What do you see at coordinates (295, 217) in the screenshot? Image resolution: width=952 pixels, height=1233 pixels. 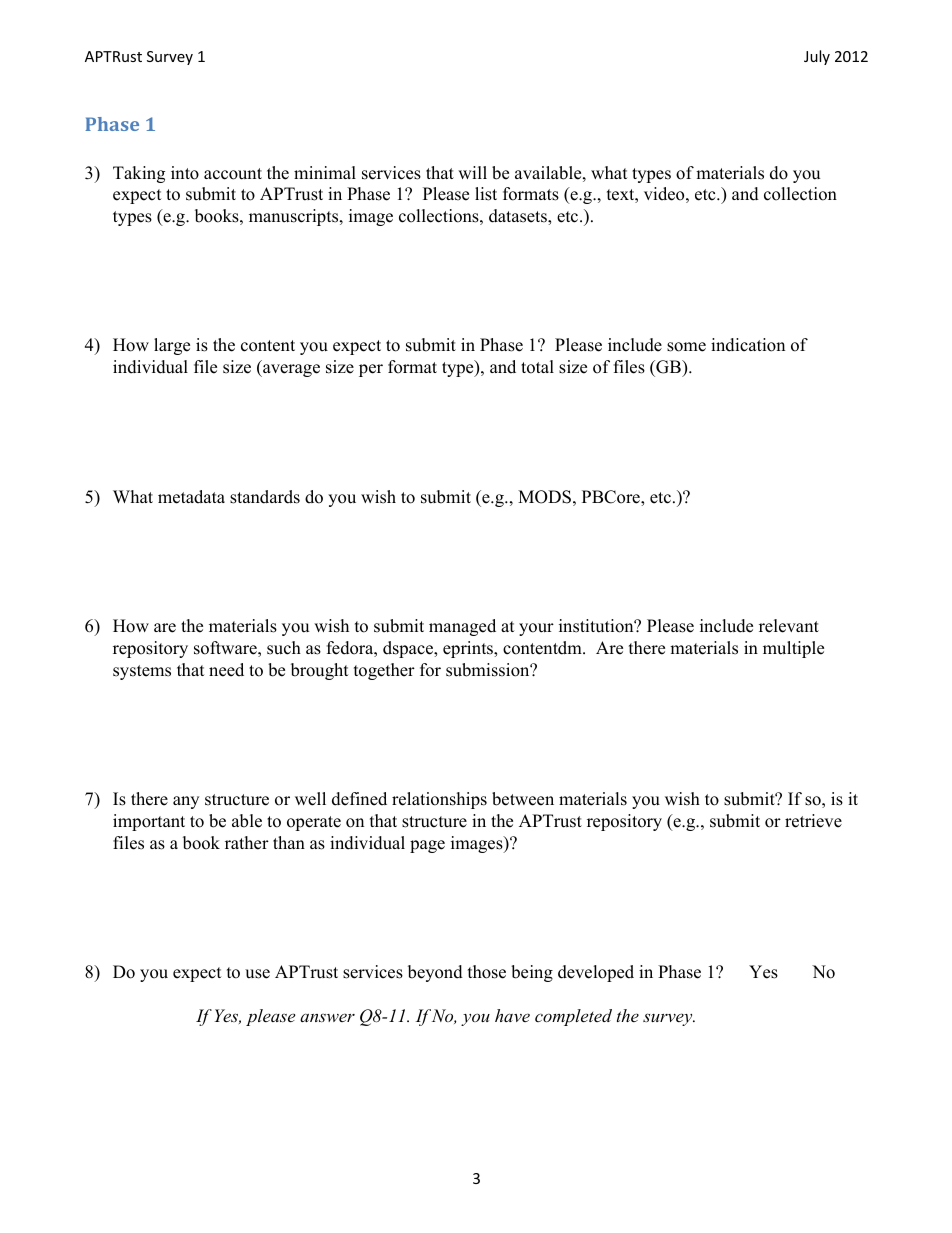 I see `manuscripts` at bounding box center [295, 217].
